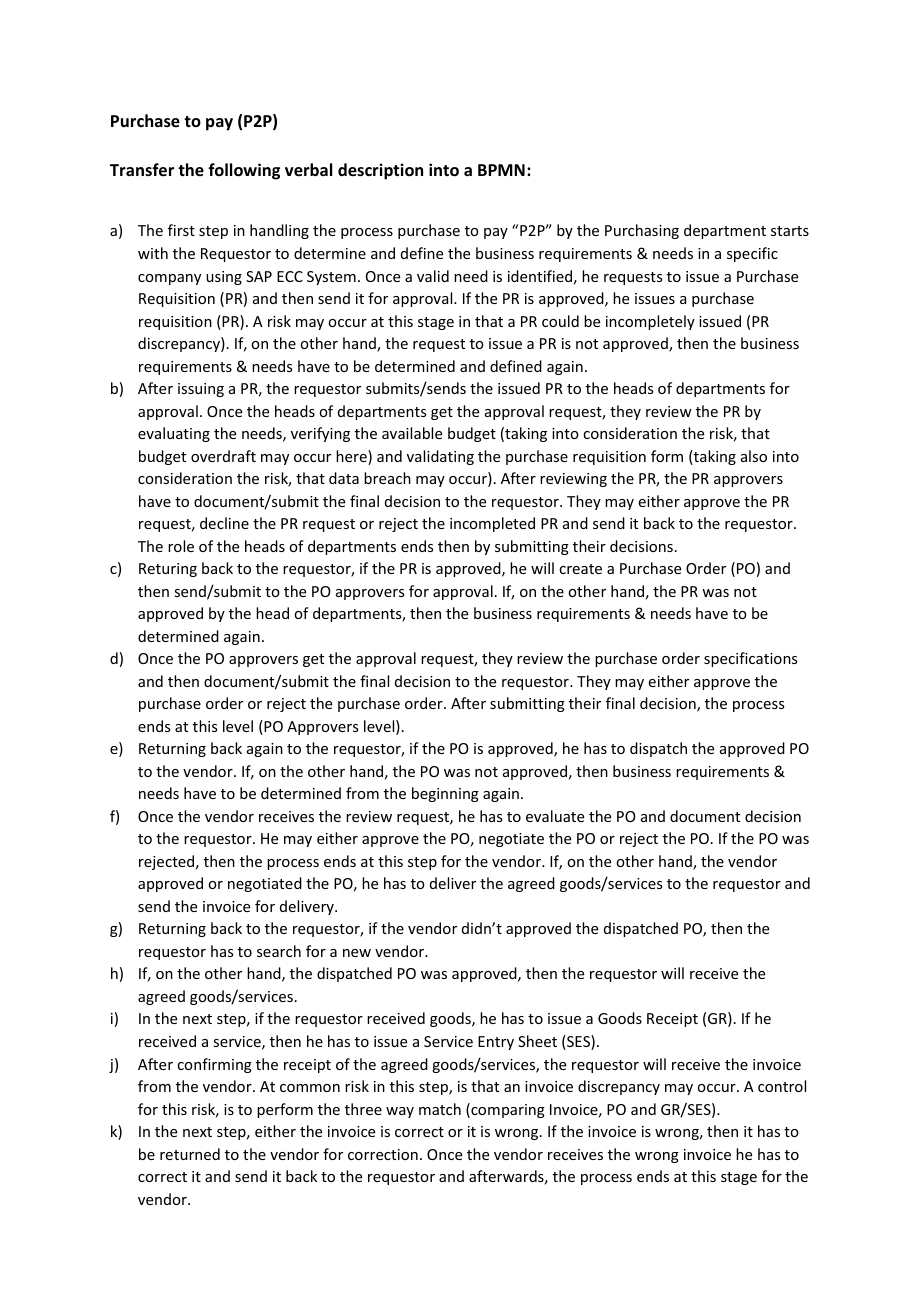 The width and height of the page is (924, 1308). I want to click on control, so click(782, 1086).
